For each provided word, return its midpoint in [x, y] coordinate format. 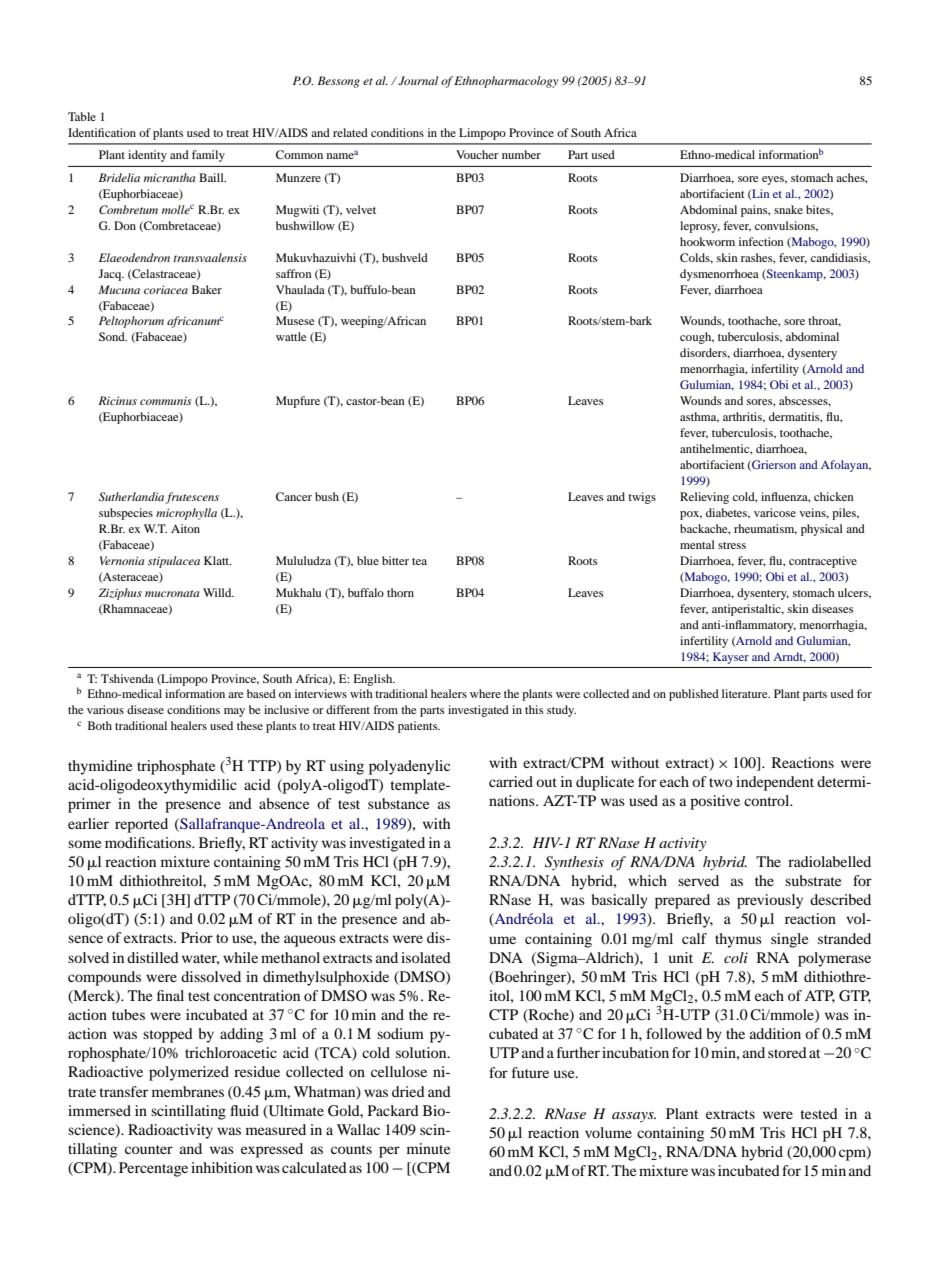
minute [428, 1148]
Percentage [153, 1169]
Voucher [477, 154]
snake [788, 209]
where [485, 693]
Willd [218, 592]
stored [787, 1052]
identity [147, 156]
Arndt [789, 657]
